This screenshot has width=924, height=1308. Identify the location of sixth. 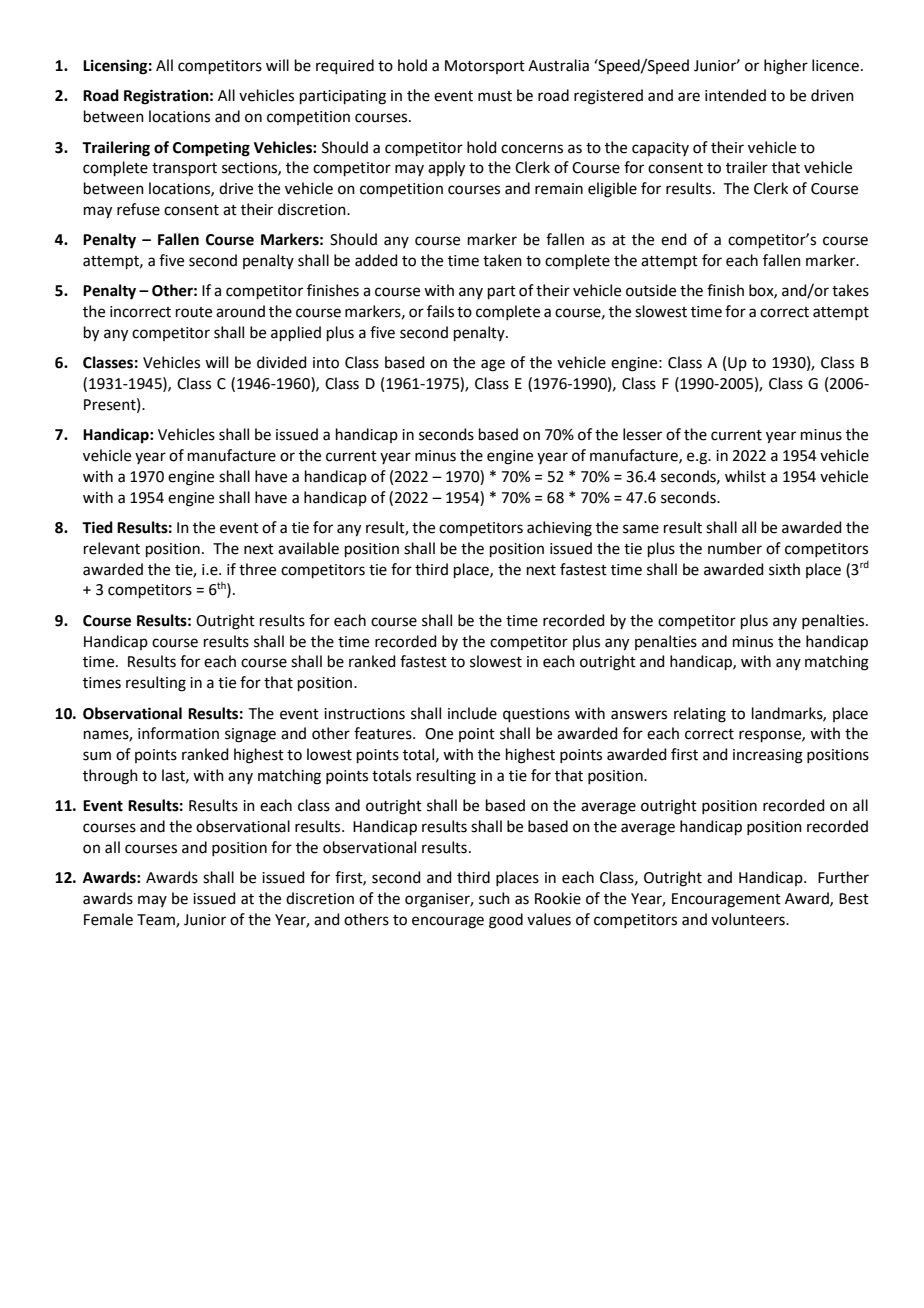
(784, 569).
